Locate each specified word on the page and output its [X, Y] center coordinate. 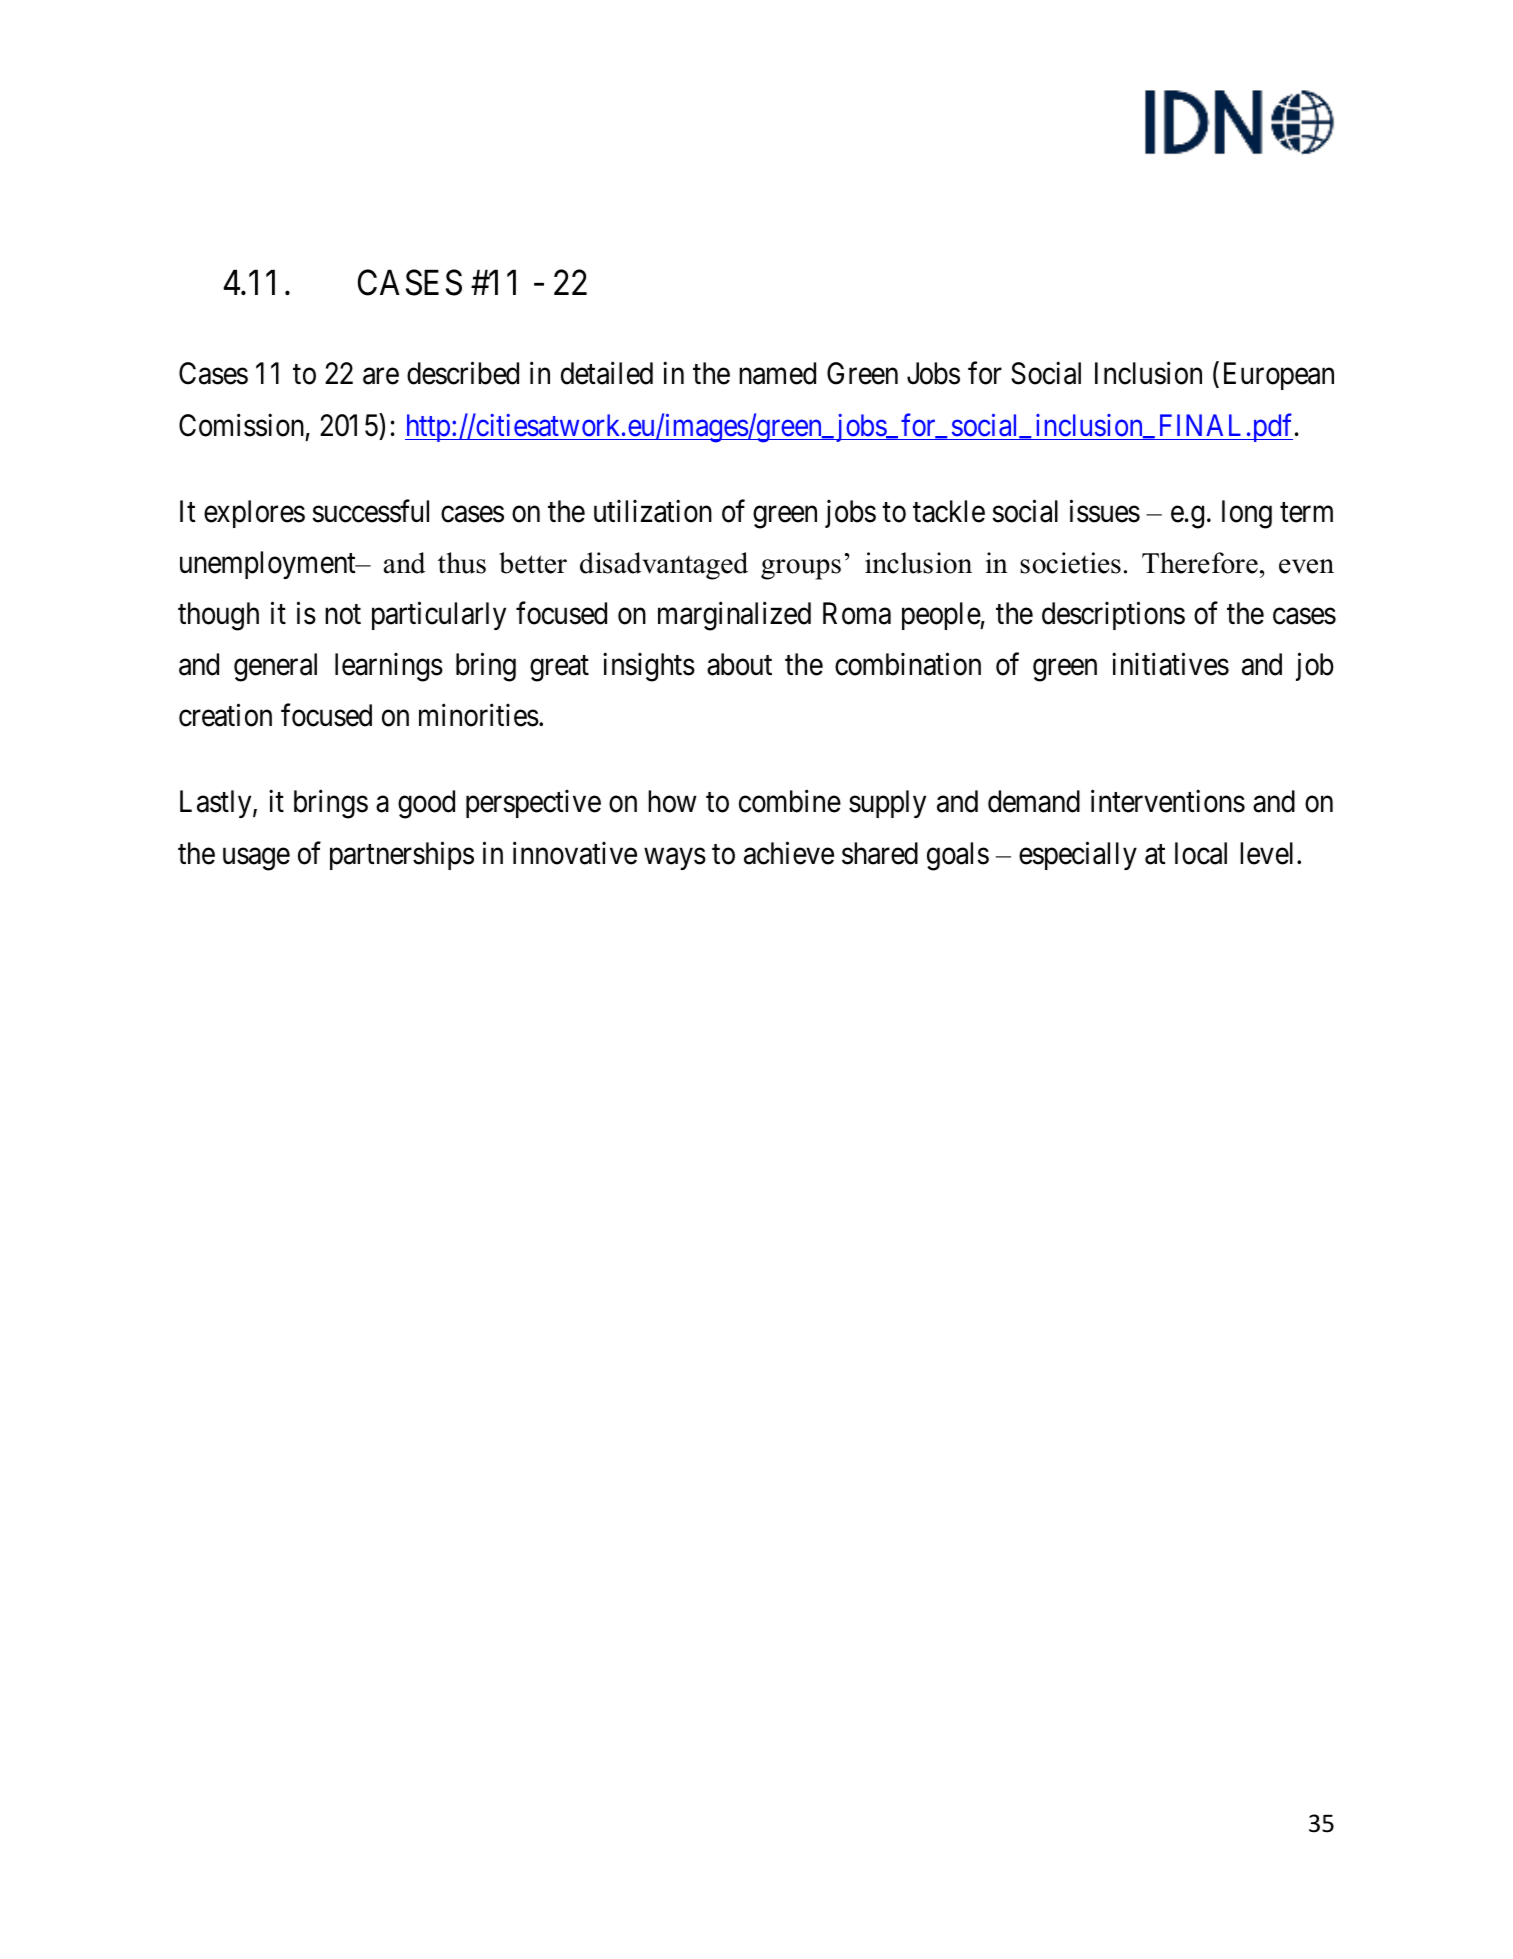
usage [256, 859]
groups [801, 569]
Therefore [1200, 563]
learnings [389, 667]
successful [370, 511]
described [463, 373]
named [777, 373]
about [739, 664]
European [1279, 376]
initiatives [1170, 664]
